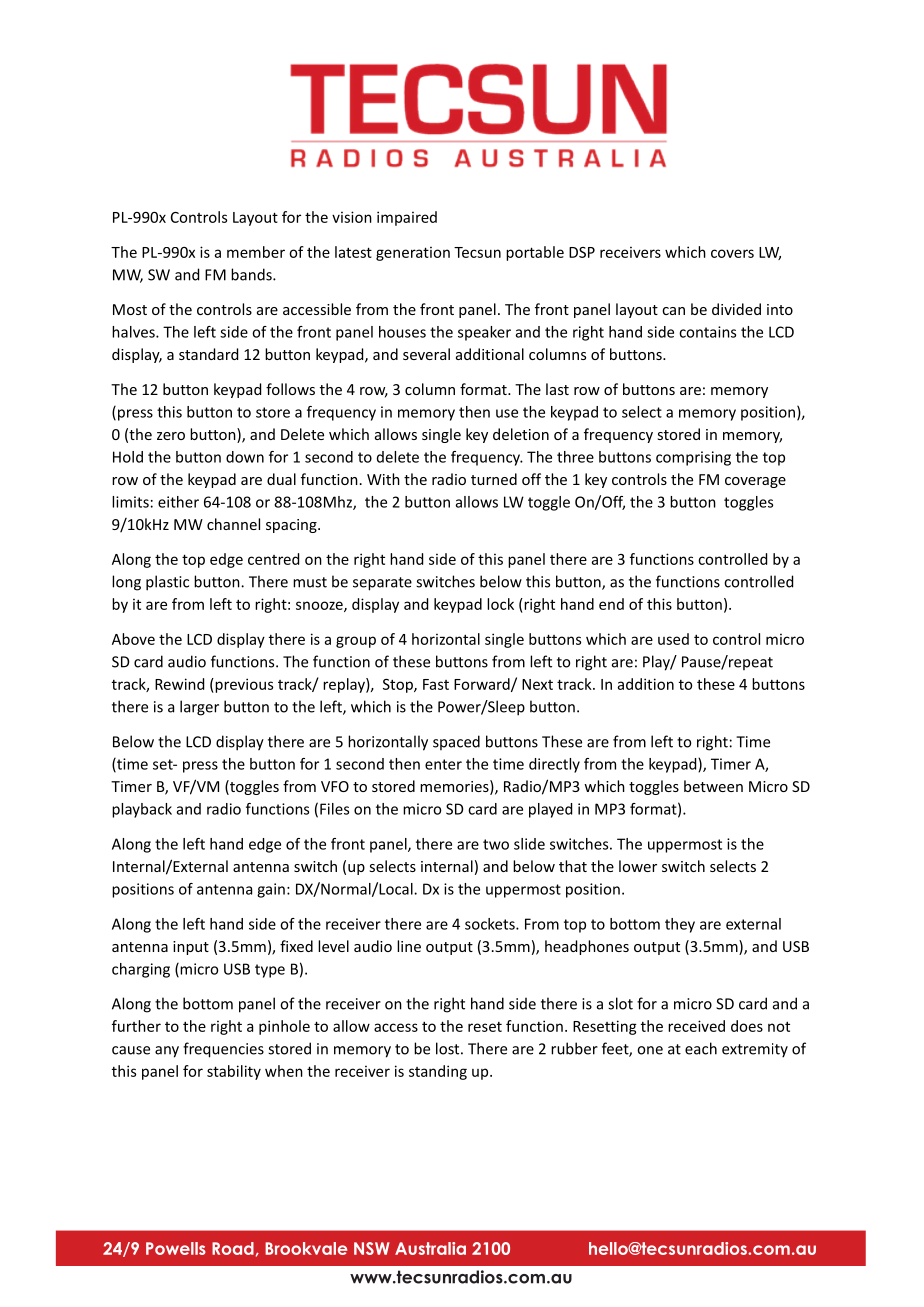 The width and height of the document is (924, 1307). Describe the element at coordinates (701, 1048) in the document. I see `each` at that location.
